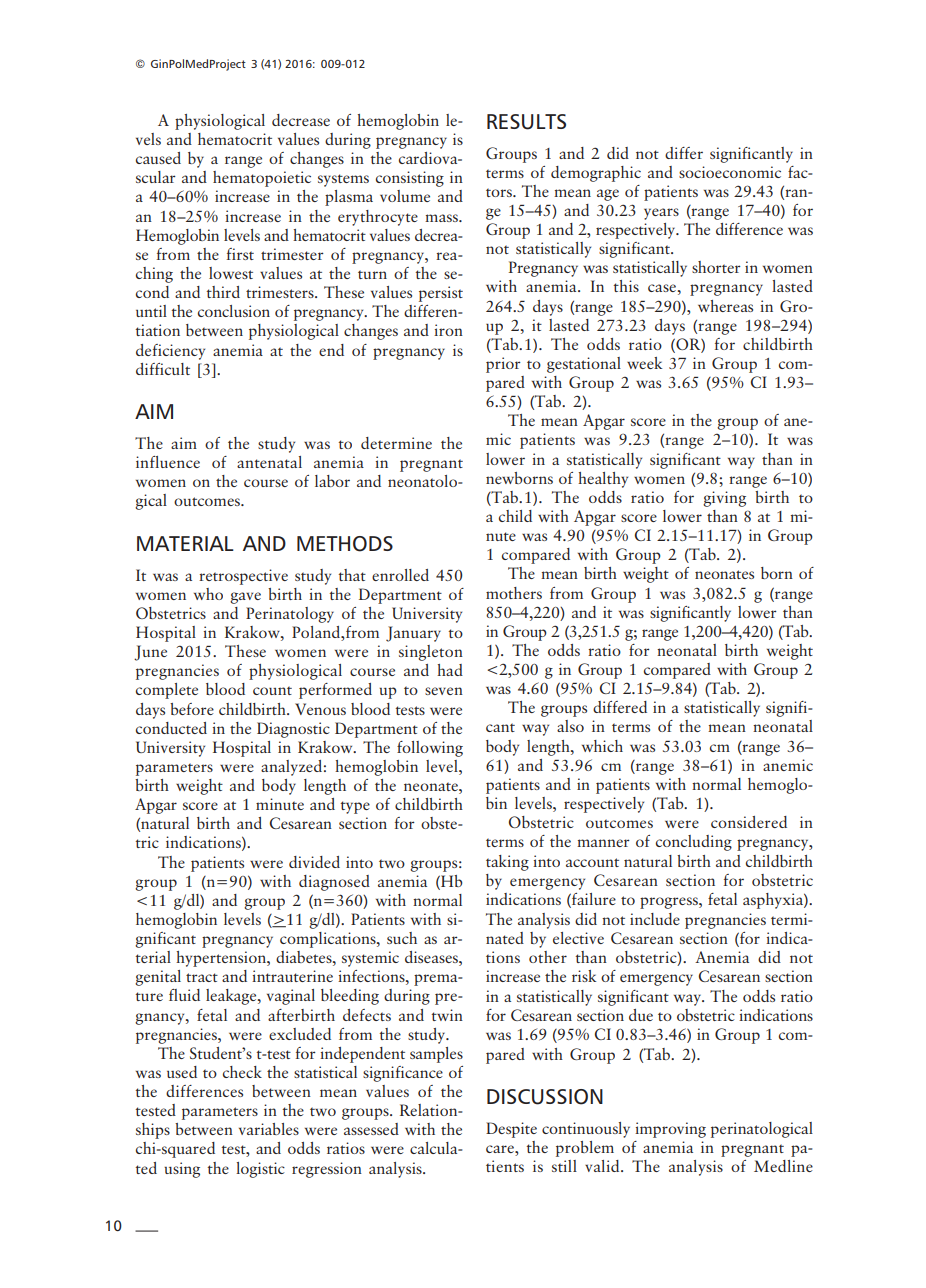  Describe the element at coordinates (644, 363) in the screenshot. I see `week` at that location.
